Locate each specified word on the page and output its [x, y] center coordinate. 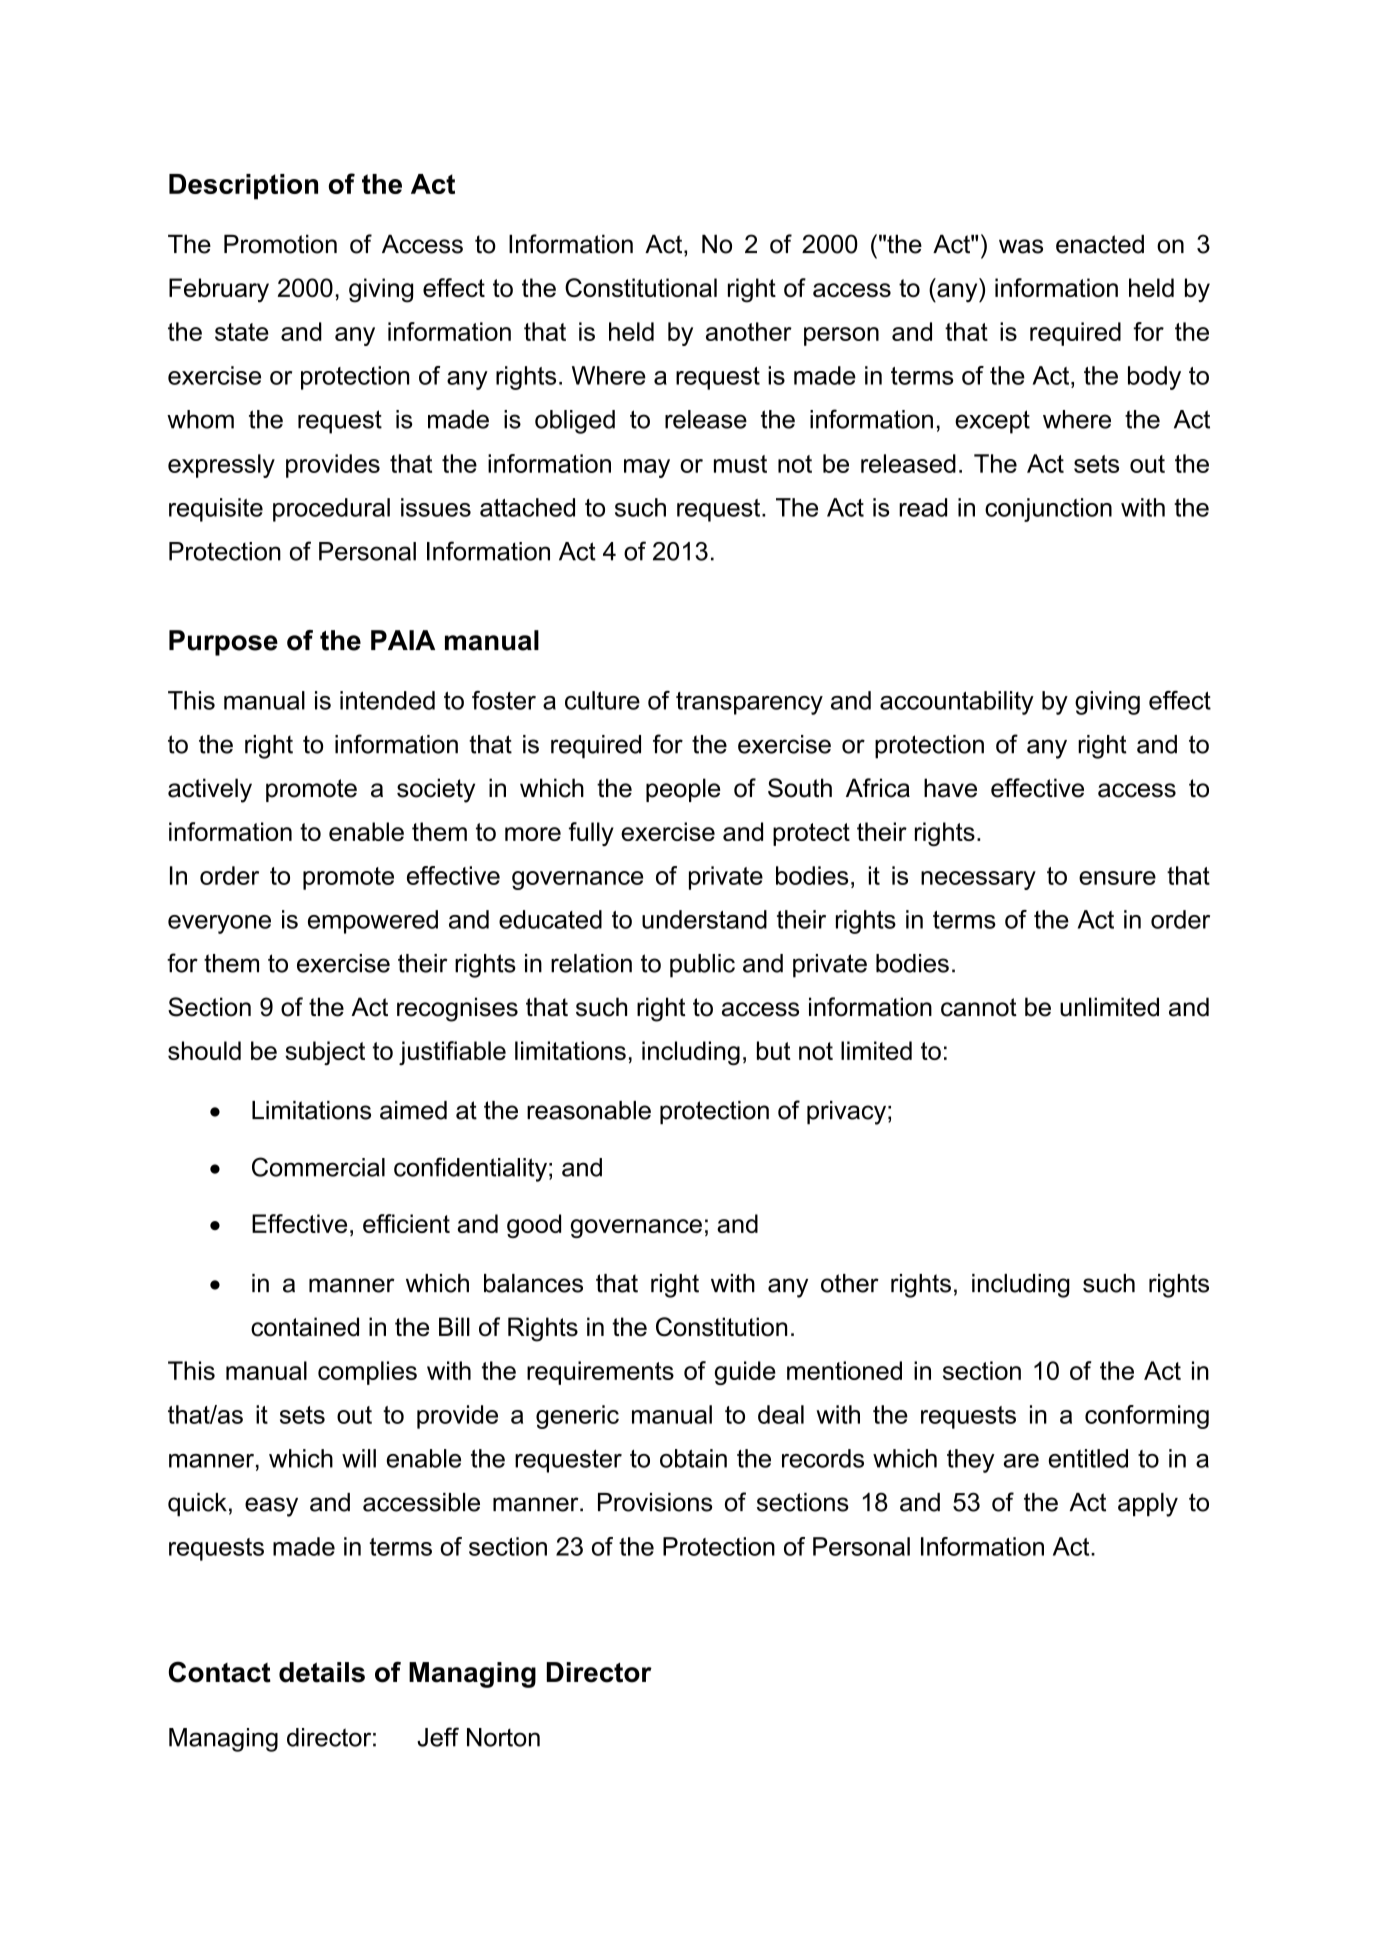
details [322, 1672]
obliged [575, 422]
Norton [503, 1737]
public [702, 966]
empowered [373, 922]
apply [1148, 1505]
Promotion [280, 244]
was [1021, 246]
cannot [979, 1007]
